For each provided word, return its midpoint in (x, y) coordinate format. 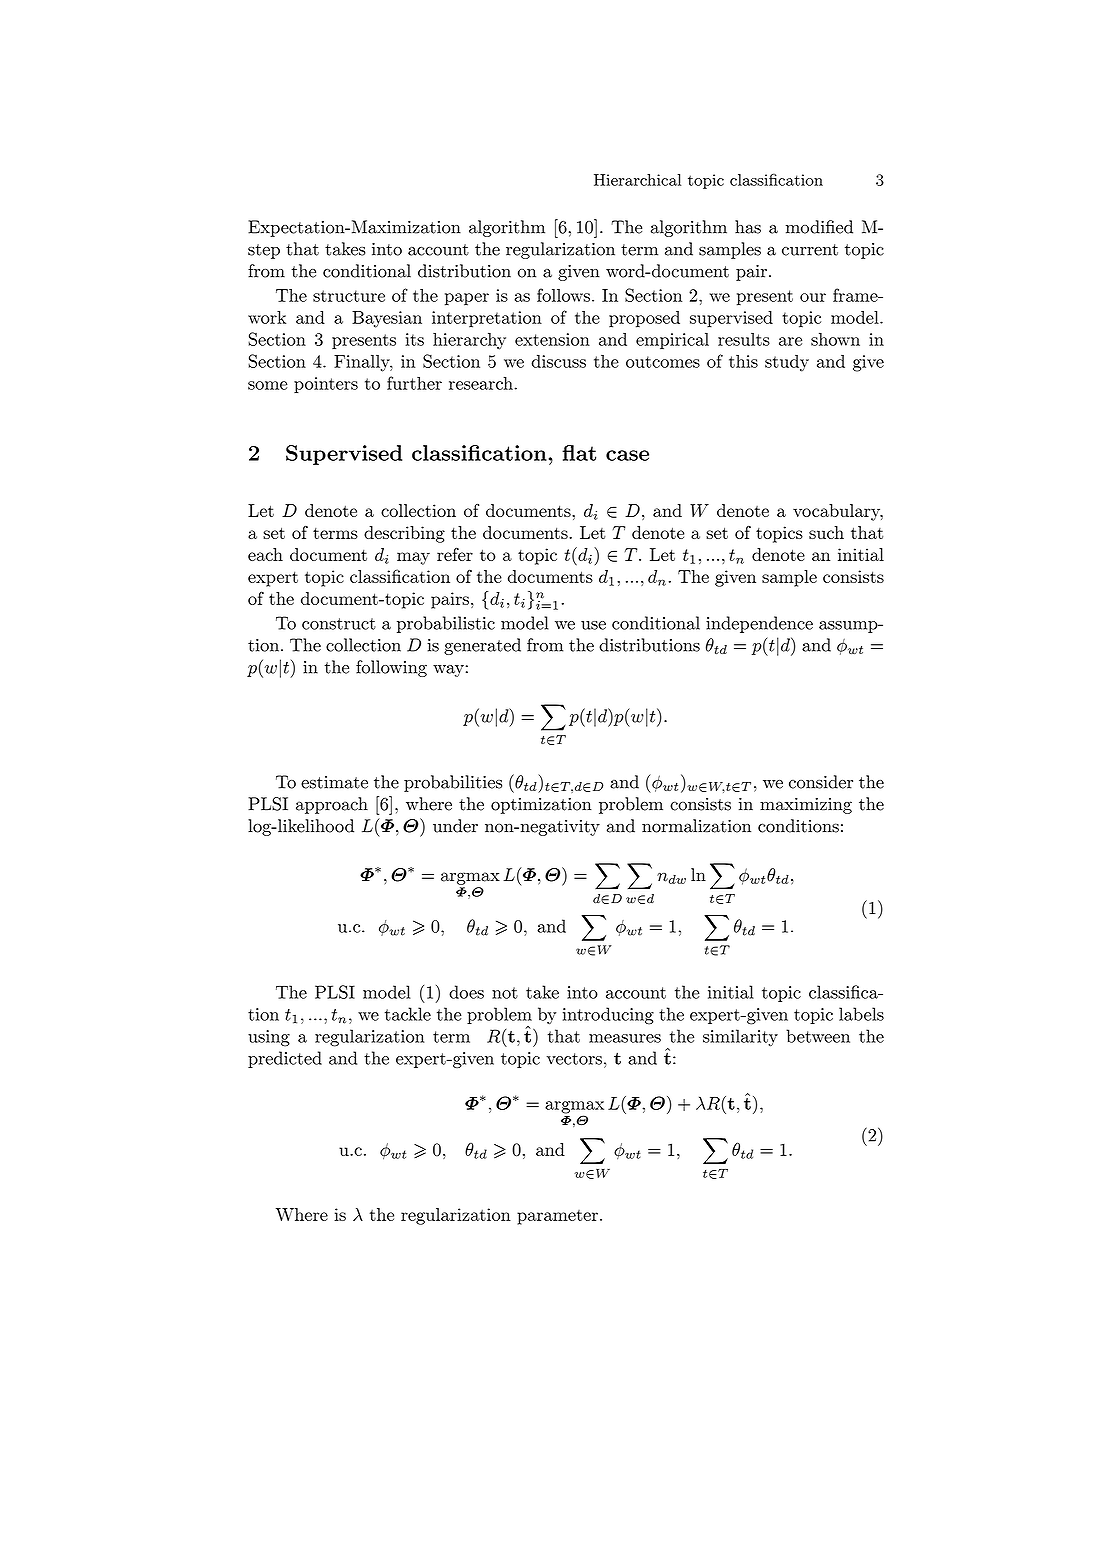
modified (819, 227)
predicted (285, 1059)
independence (759, 624)
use (593, 625)
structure (349, 296)
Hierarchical (637, 180)
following (391, 668)
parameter (557, 1217)
